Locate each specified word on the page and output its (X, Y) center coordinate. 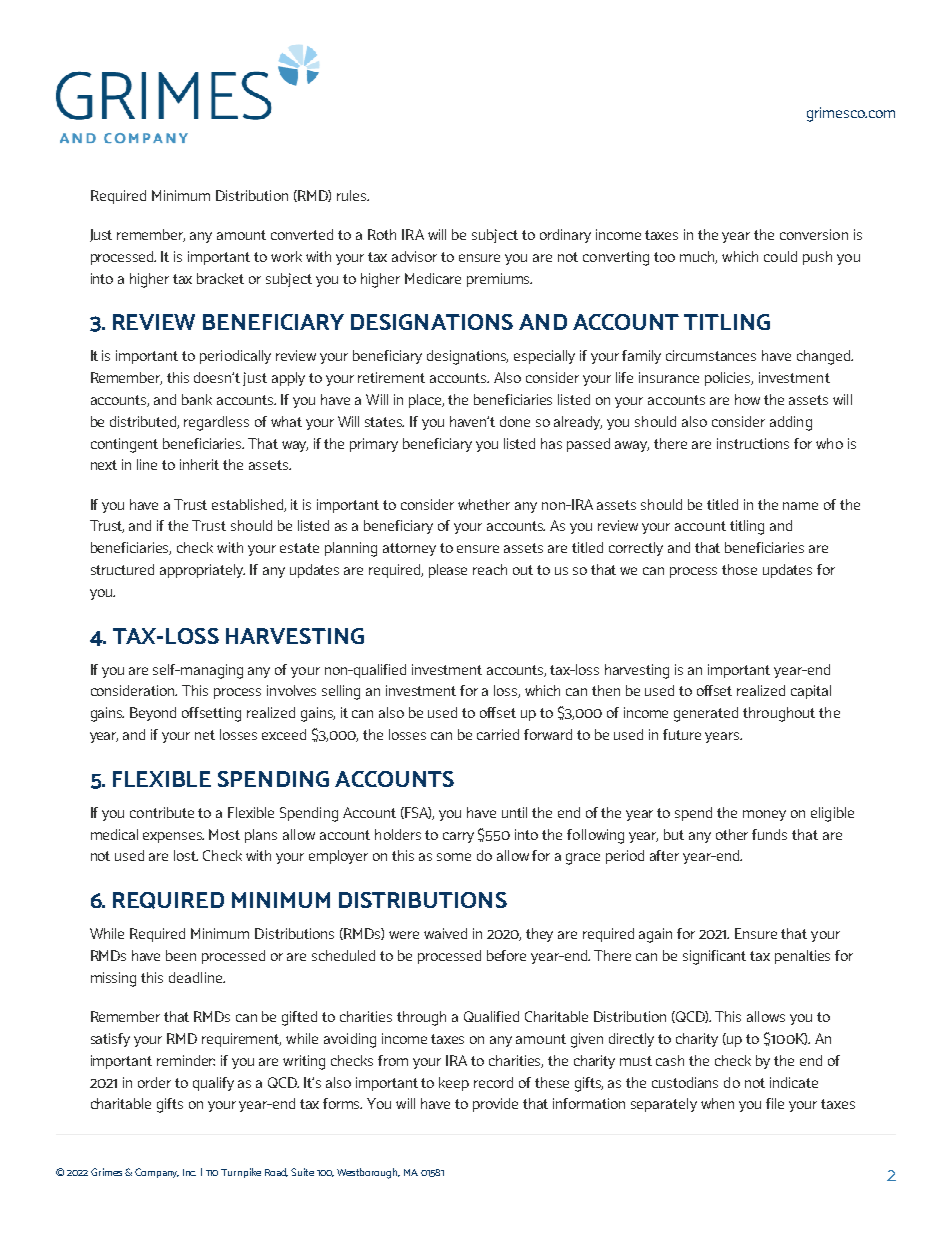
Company (157, 1173)
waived (445, 933)
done (515, 421)
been (181, 955)
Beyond (153, 714)
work (286, 256)
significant (714, 957)
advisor (414, 256)
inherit (199, 464)
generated (706, 714)
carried (498, 734)
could (780, 256)
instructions (753, 443)
